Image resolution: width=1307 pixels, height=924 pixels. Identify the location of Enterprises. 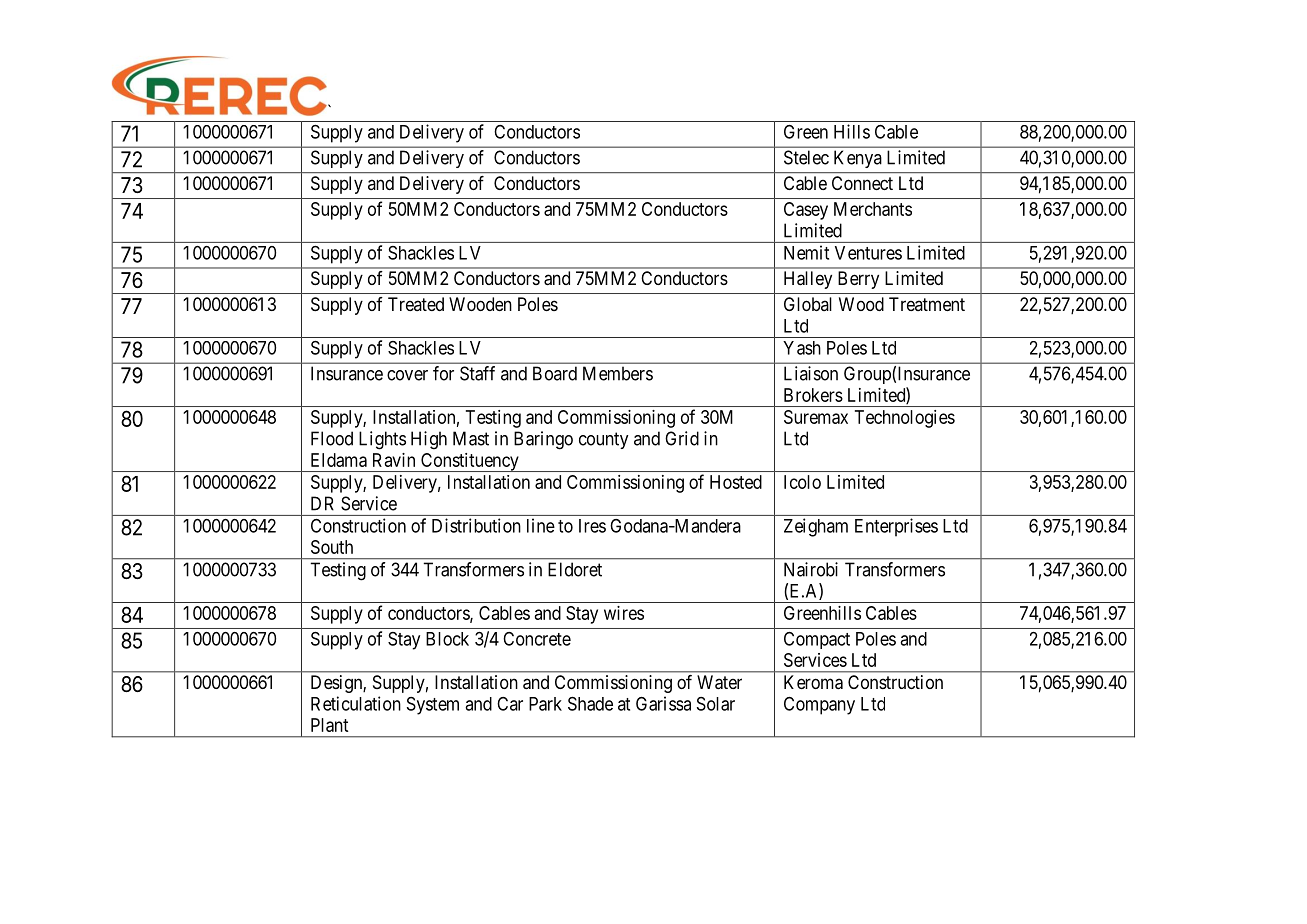
(896, 527).
